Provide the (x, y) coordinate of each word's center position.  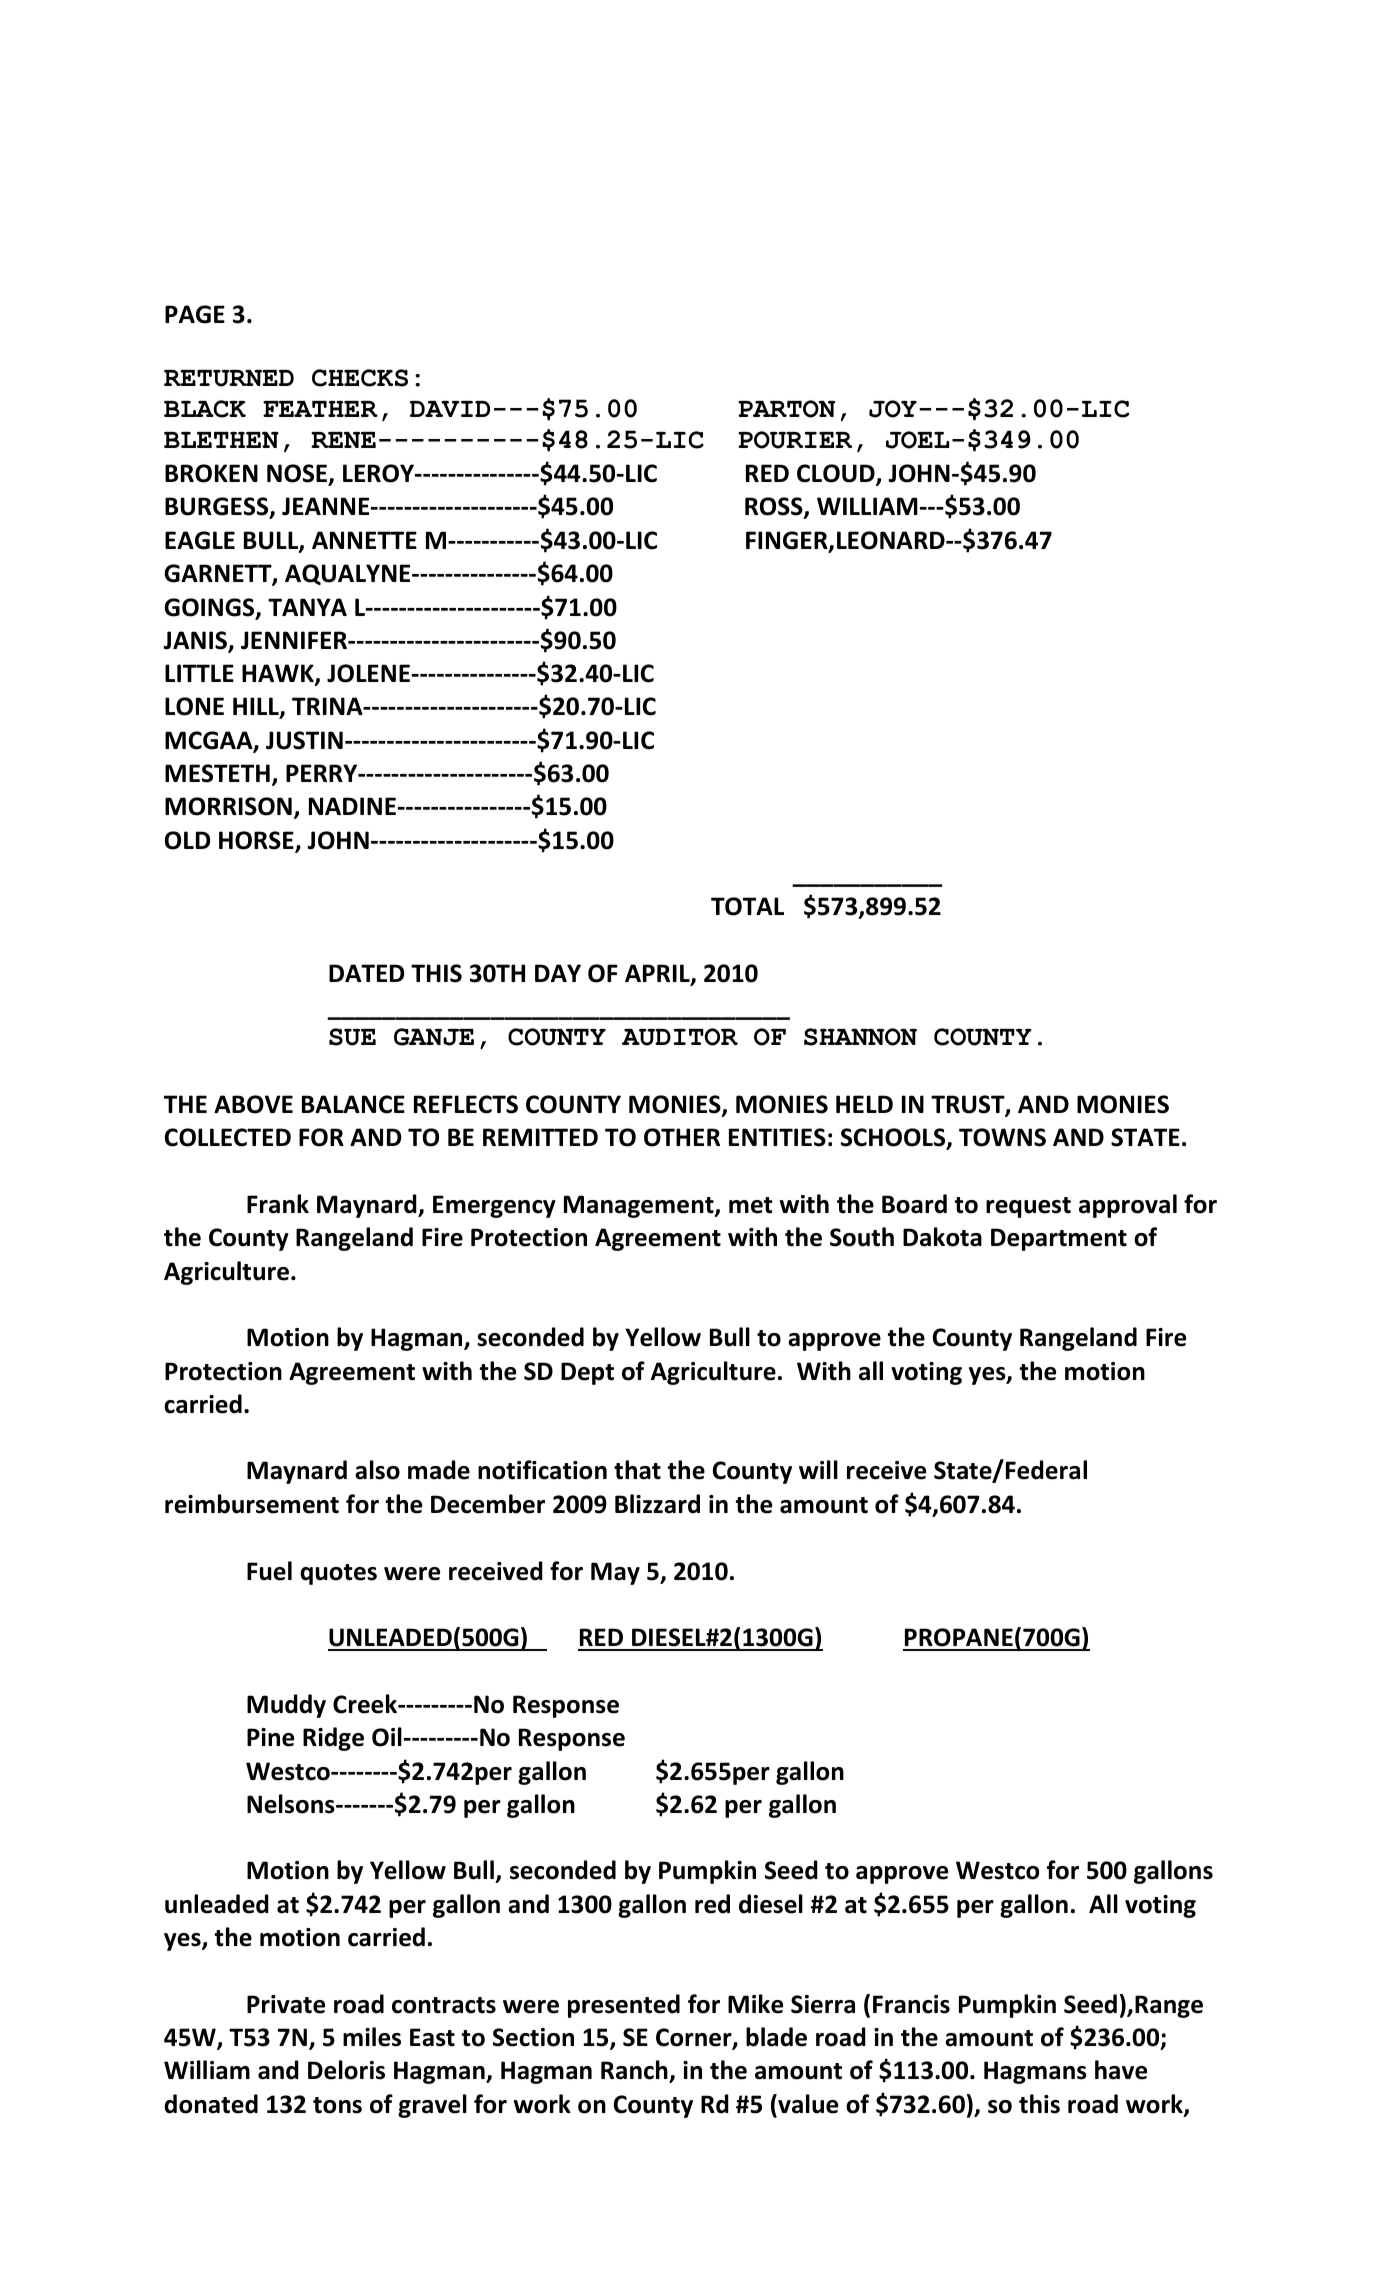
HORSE (257, 841)
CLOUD (837, 474)
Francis (911, 2004)
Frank (278, 1204)
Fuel (269, 1571)
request (1028, 1207)
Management (640, 1206)
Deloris (346, 2070)
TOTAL (747, 906)
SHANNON (860, 1037)
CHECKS (360, 378)
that (637, 1470)
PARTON (786, 409)
